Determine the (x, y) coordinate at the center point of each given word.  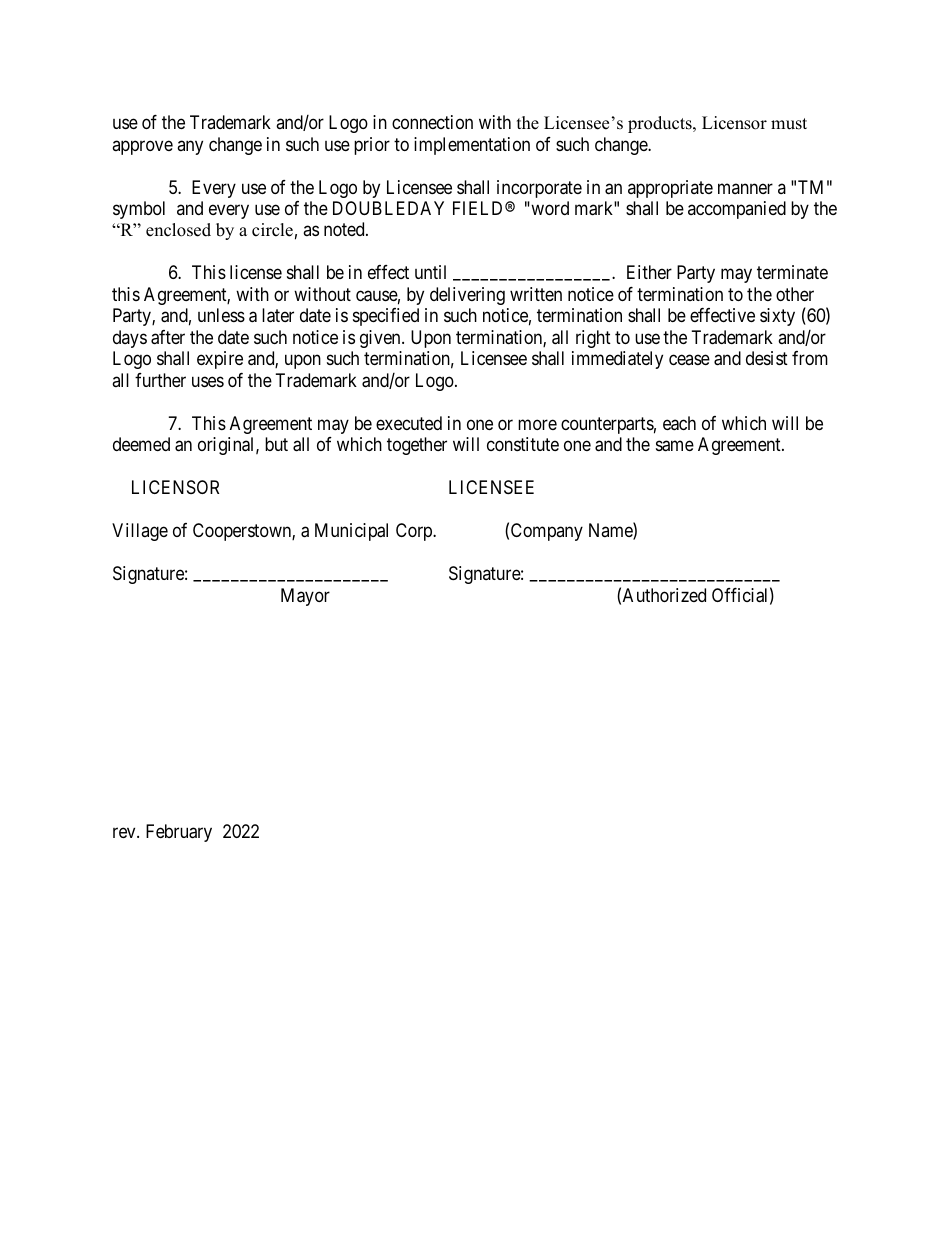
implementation (472, 146)
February (179, 833)
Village (140, 532)
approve (142, 147)
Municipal (351, 532)
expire (220, 360)
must (789, 124)
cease (689, 360)
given (381, 339)
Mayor (305, 597)
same (675, 446)
